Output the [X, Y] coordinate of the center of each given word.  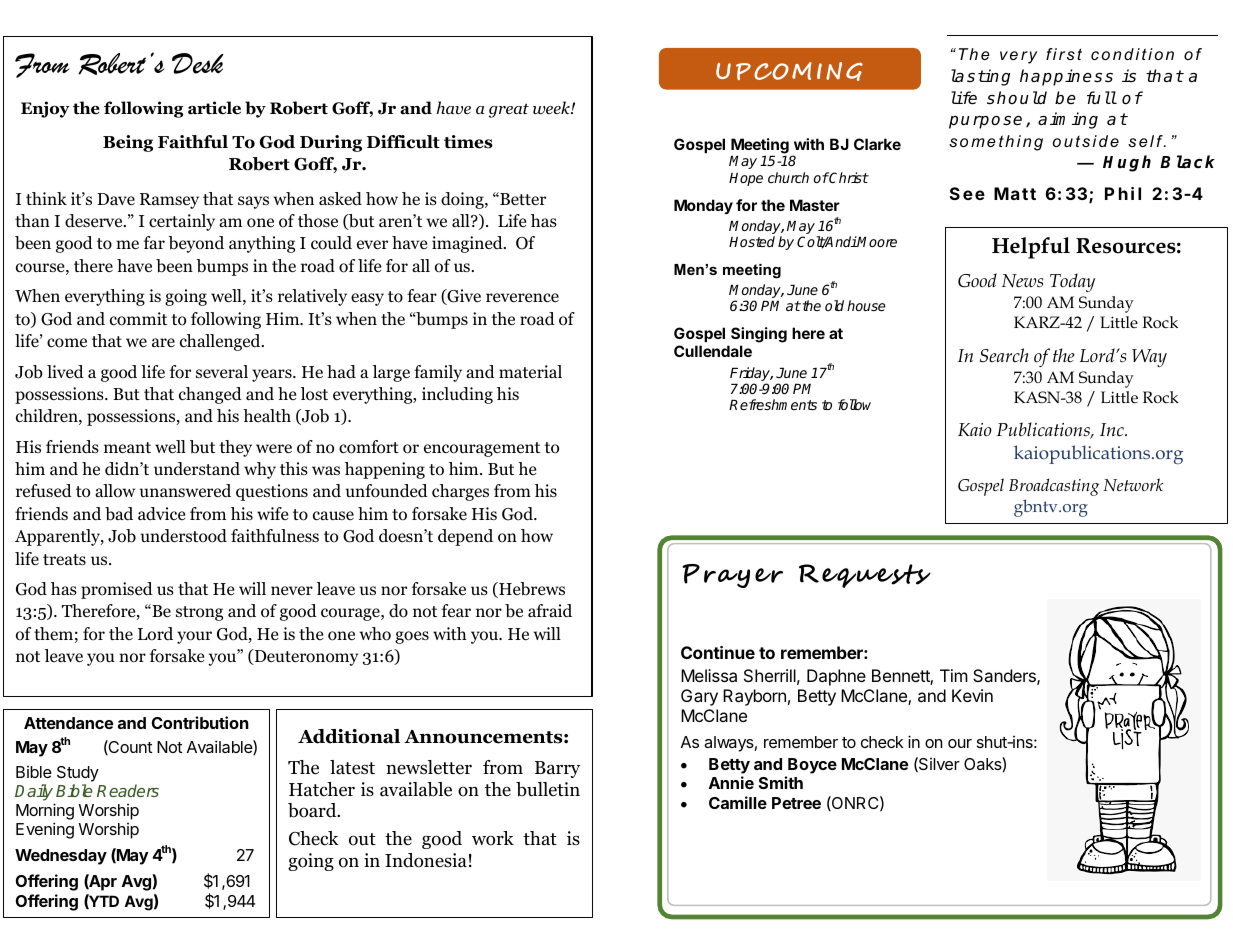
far [154, 242]
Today [1072, 282]
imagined [468, 244]
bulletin [548, 789]
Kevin [972, 695]
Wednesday [61, 857]
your [194, 637]
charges [460, 492]
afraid [550, 611]
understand [197, 469]
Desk [198, 63]
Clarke [877, 144]
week [552, 108]
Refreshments [773, 404]
